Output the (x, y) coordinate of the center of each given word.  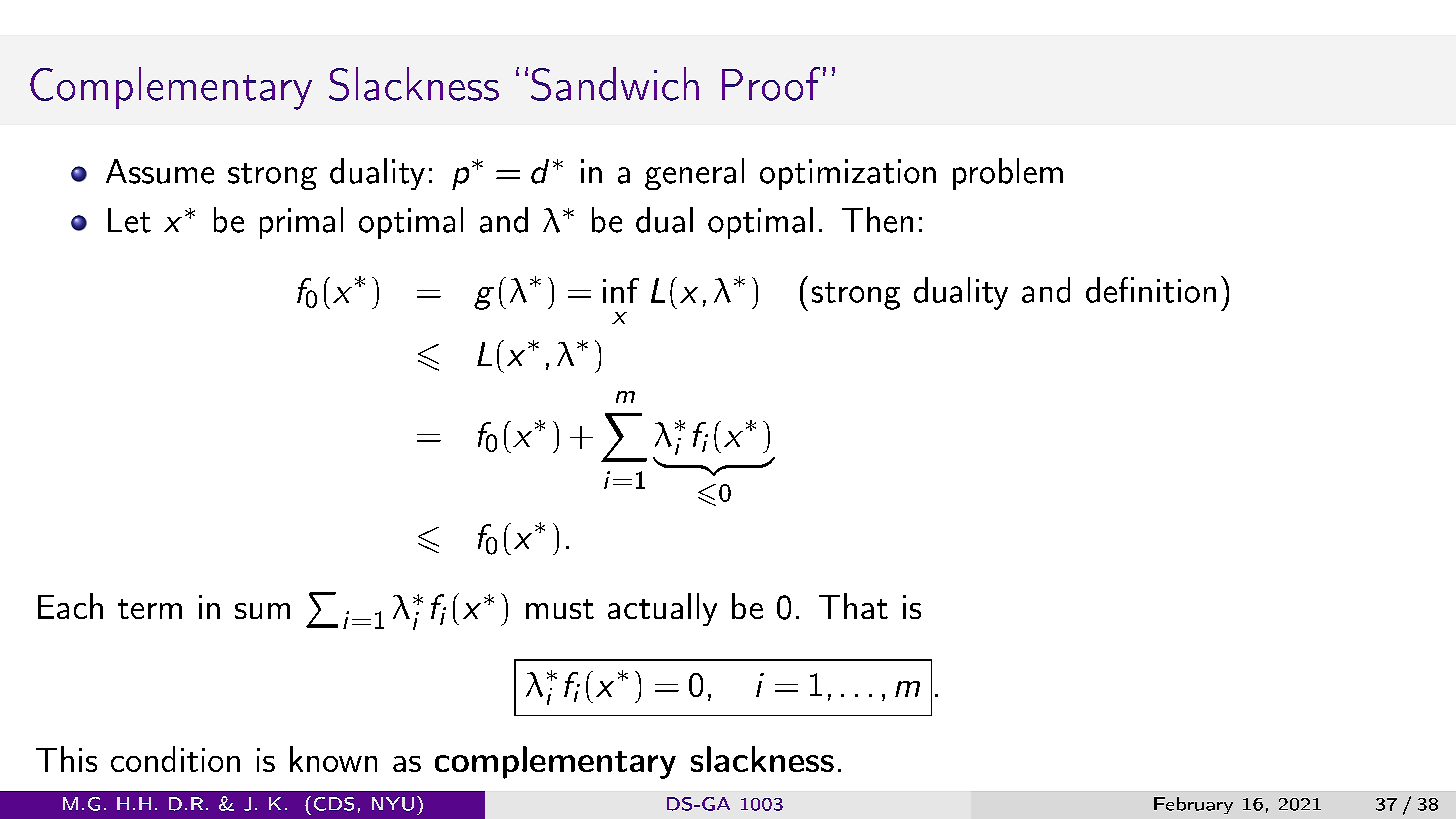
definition (1151, 290)
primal (301, 223)
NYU (393, 804)
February (1193, 805)
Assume (160, 171)
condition (175, 759)
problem (1008, 174)
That (853, 606)
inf (621, 290)
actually (662, 609)
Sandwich (615, 84)
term (150, 609)
